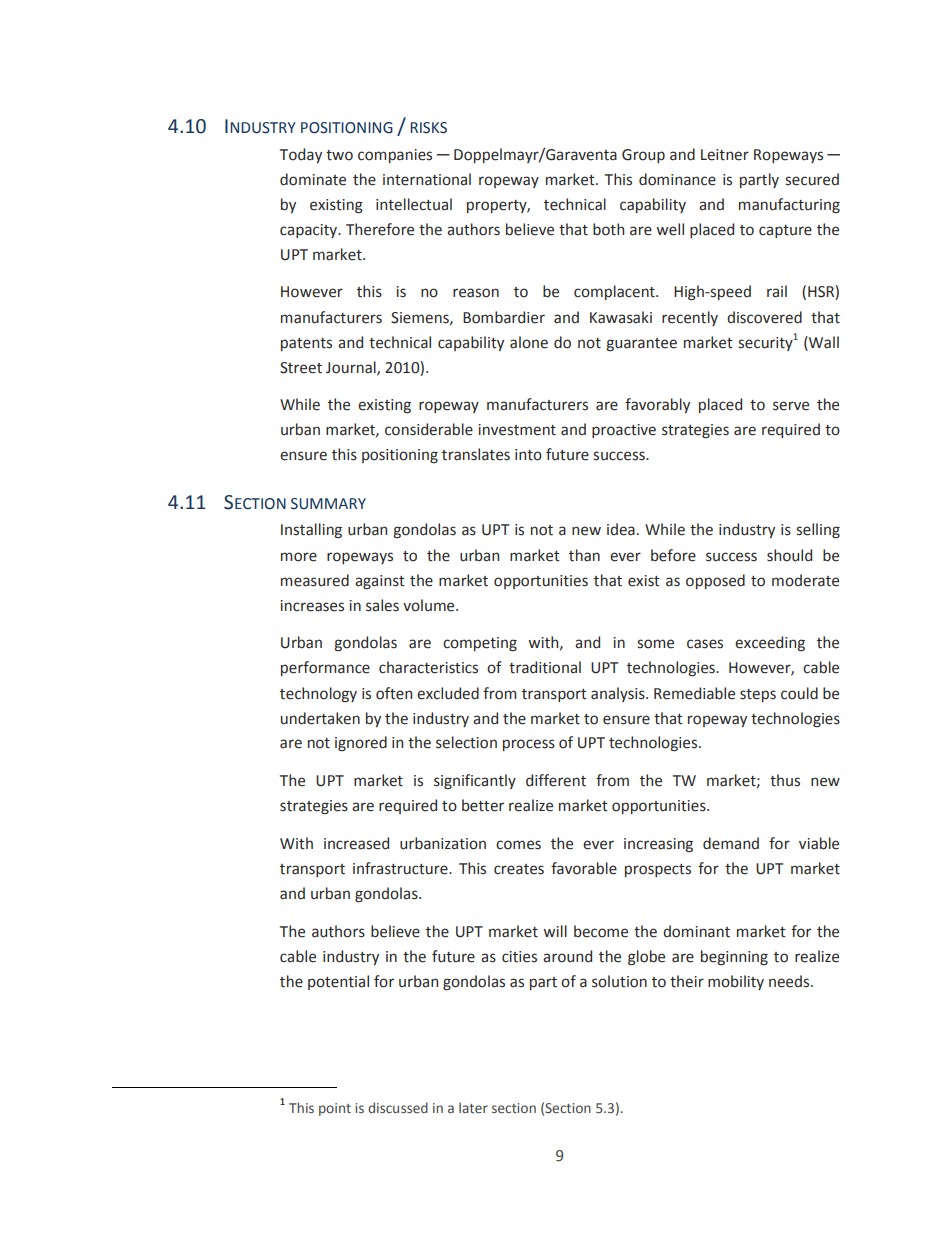 The width and height of the page is (952, 1233). Describe the element at coordinates (812, 179) in the page. I see `secured` at that location.
